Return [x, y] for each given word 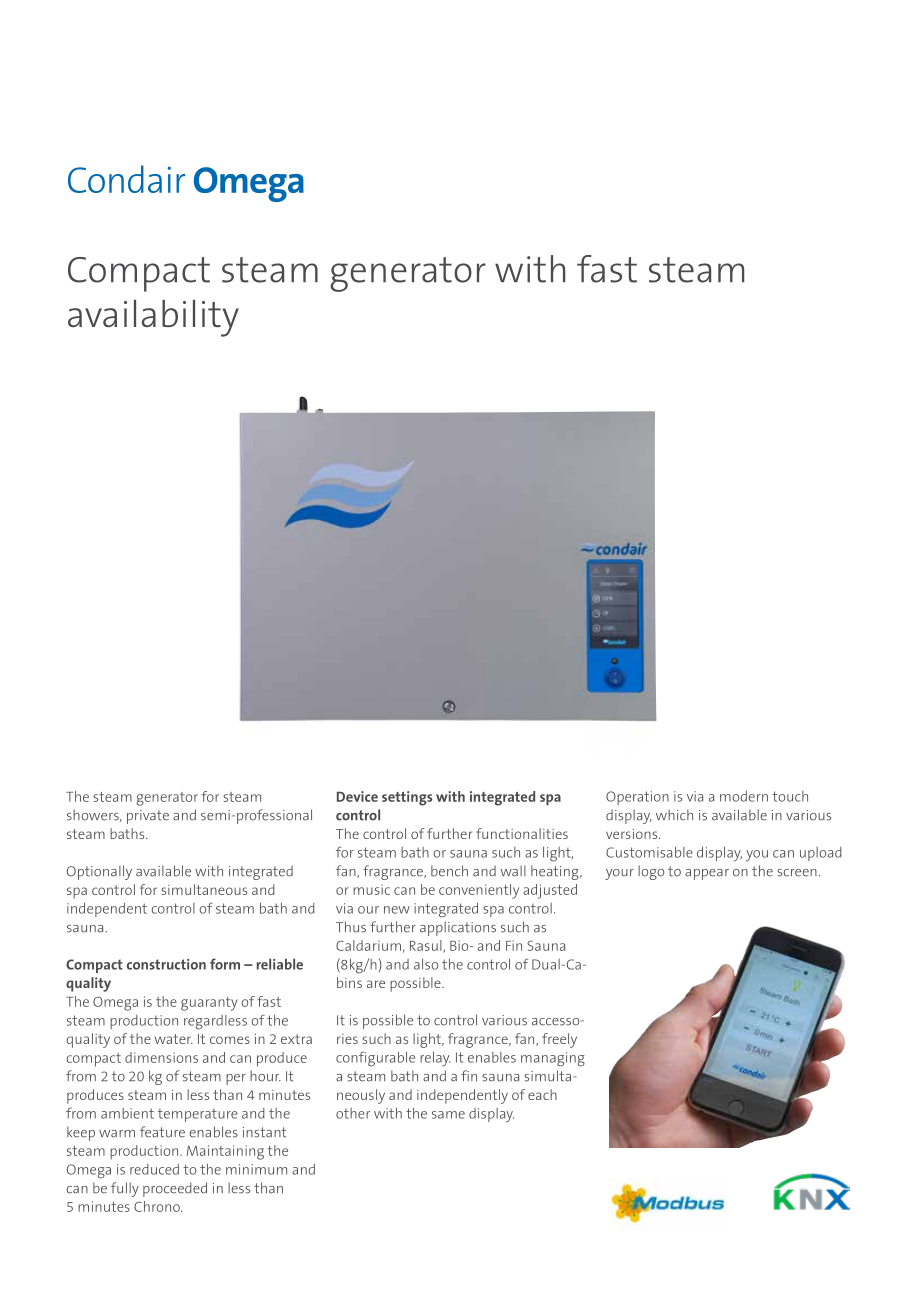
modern [744, 796]
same [448, 1115]
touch [790, 796]
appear [707, 874]
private [148, 817]
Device [357, 796]
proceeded [175, 1189]
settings [407, 798]
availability [153, 318]
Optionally [99, 872]
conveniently [479, 891]
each [542, 1094]
